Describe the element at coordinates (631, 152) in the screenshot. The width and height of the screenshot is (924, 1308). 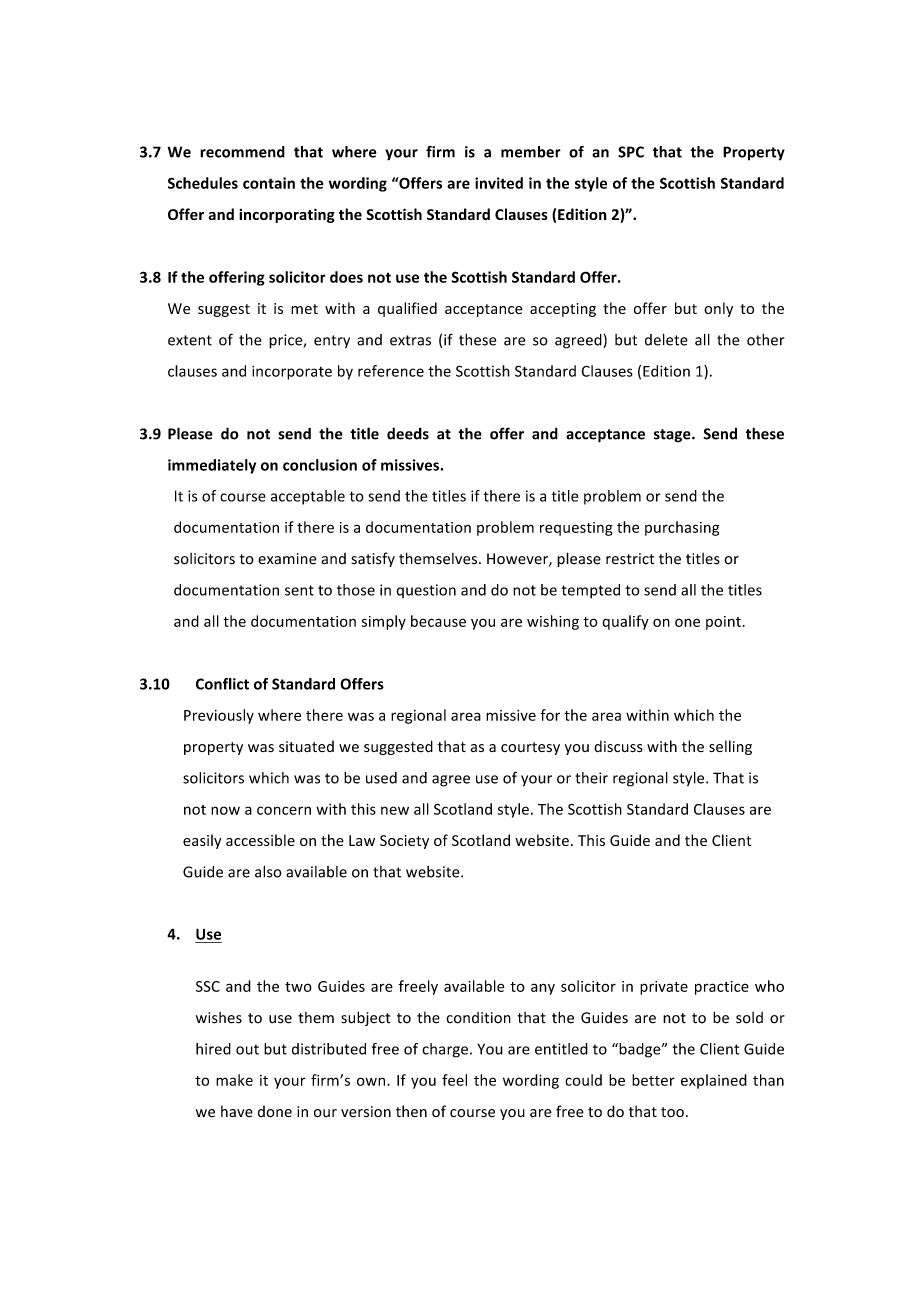
I see `SPC` at that location.
